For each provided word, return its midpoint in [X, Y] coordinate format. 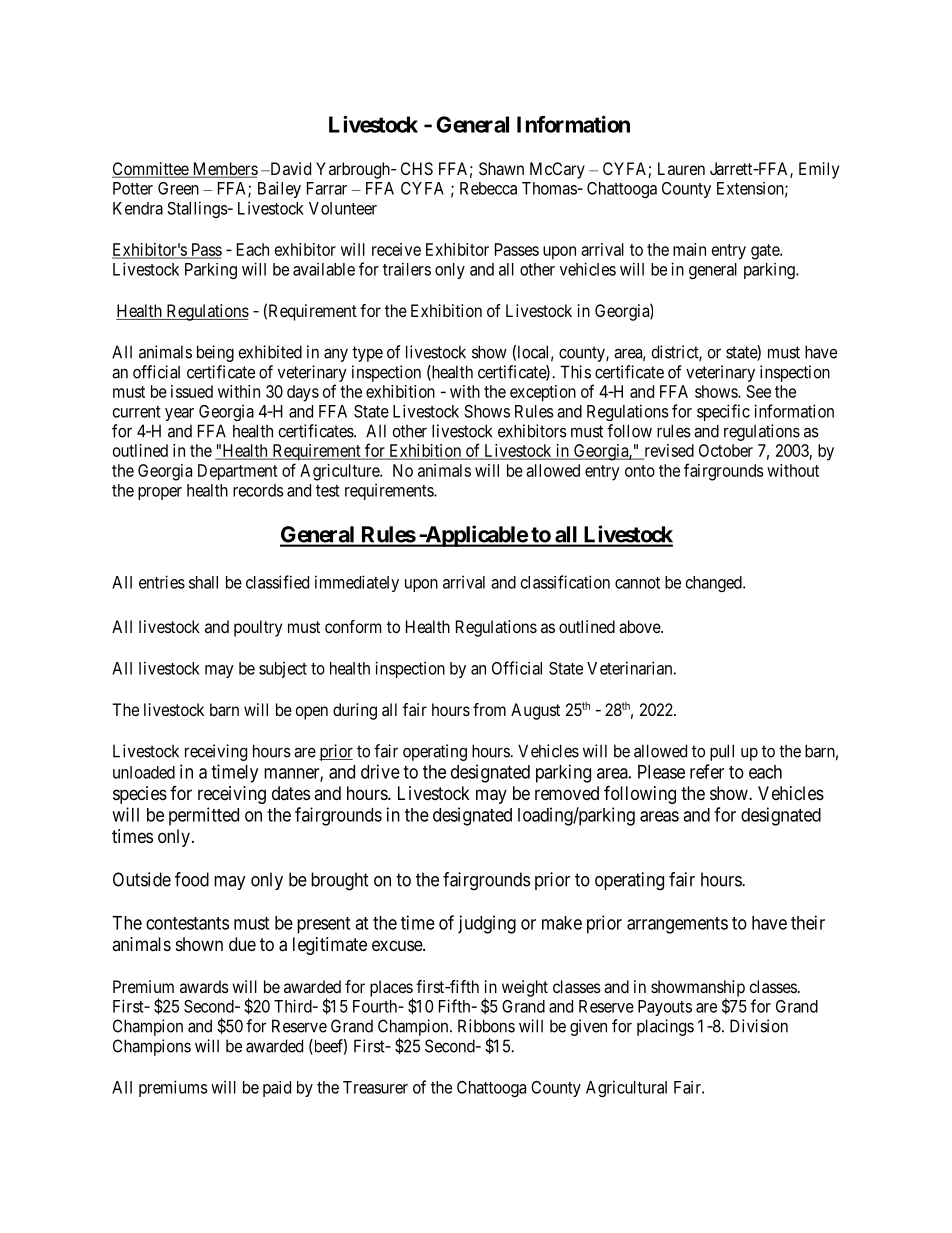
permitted [204, 816]
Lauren [681, 168]
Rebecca [488, 188]
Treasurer [375, 1087]
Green [178, 188]
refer [707, 771]
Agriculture [340, 472]
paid [277, 1089]
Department [238, 472]
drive [380, 771]
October [726, 450]
